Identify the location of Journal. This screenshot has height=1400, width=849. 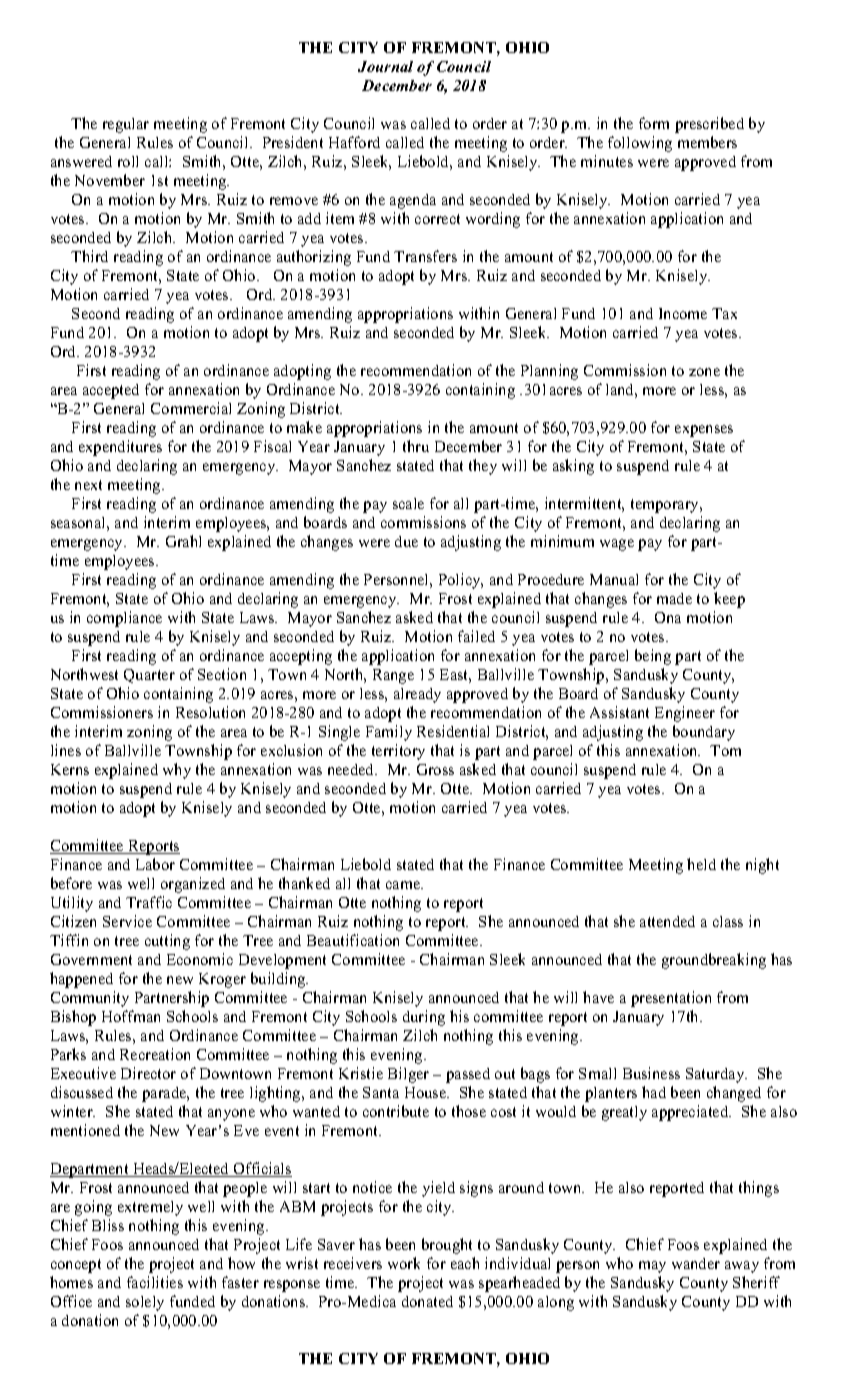
(385, 66).
